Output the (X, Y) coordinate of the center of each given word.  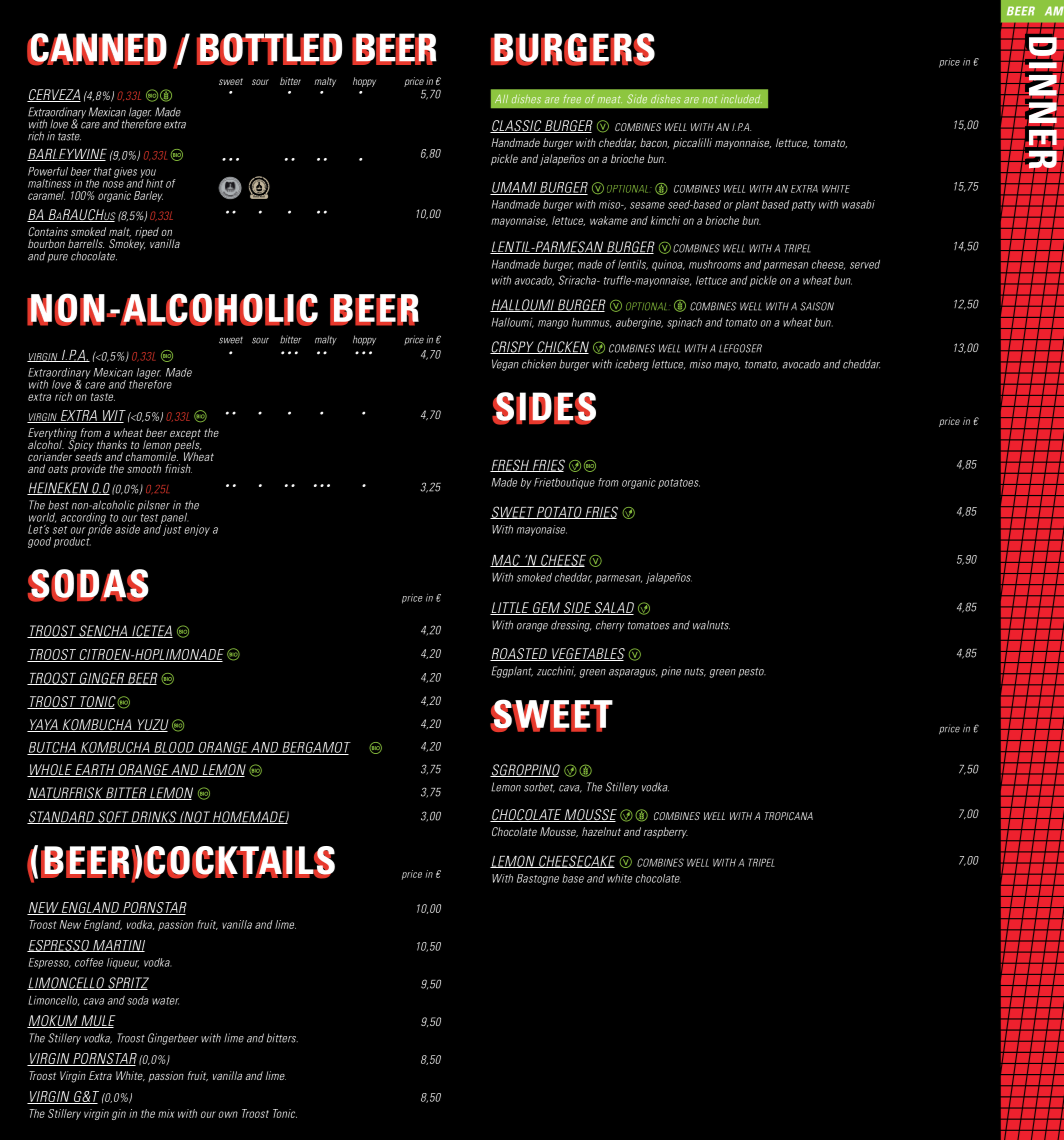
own (228, 1114)
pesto (752, 673)
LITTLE (510, 608)
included (741, 99)
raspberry (666, 833)
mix (166, 1113)
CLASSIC (517, 126)
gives (125, 172)
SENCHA (103, 631)
